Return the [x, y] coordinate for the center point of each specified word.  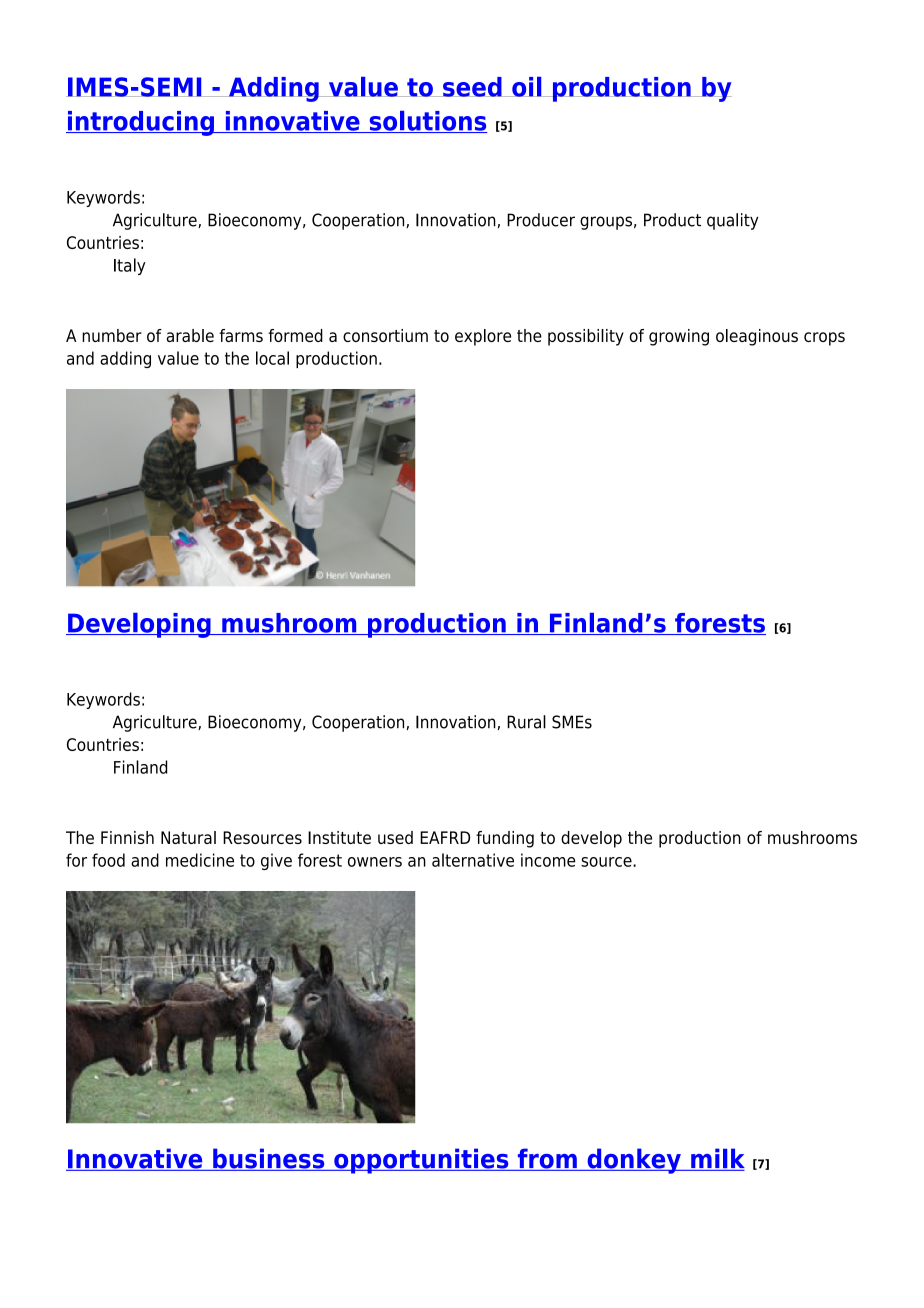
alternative [473, 860]
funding [505, 839]
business [269, 1159]
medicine [200, 860]
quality [733, 221]
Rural [526, 722]
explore [483, 337]
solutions [427, 122]
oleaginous [757, 337]
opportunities [421, 1161]
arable [190, 335]
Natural [188, 837]
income [548, 860]
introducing [141, 123]
